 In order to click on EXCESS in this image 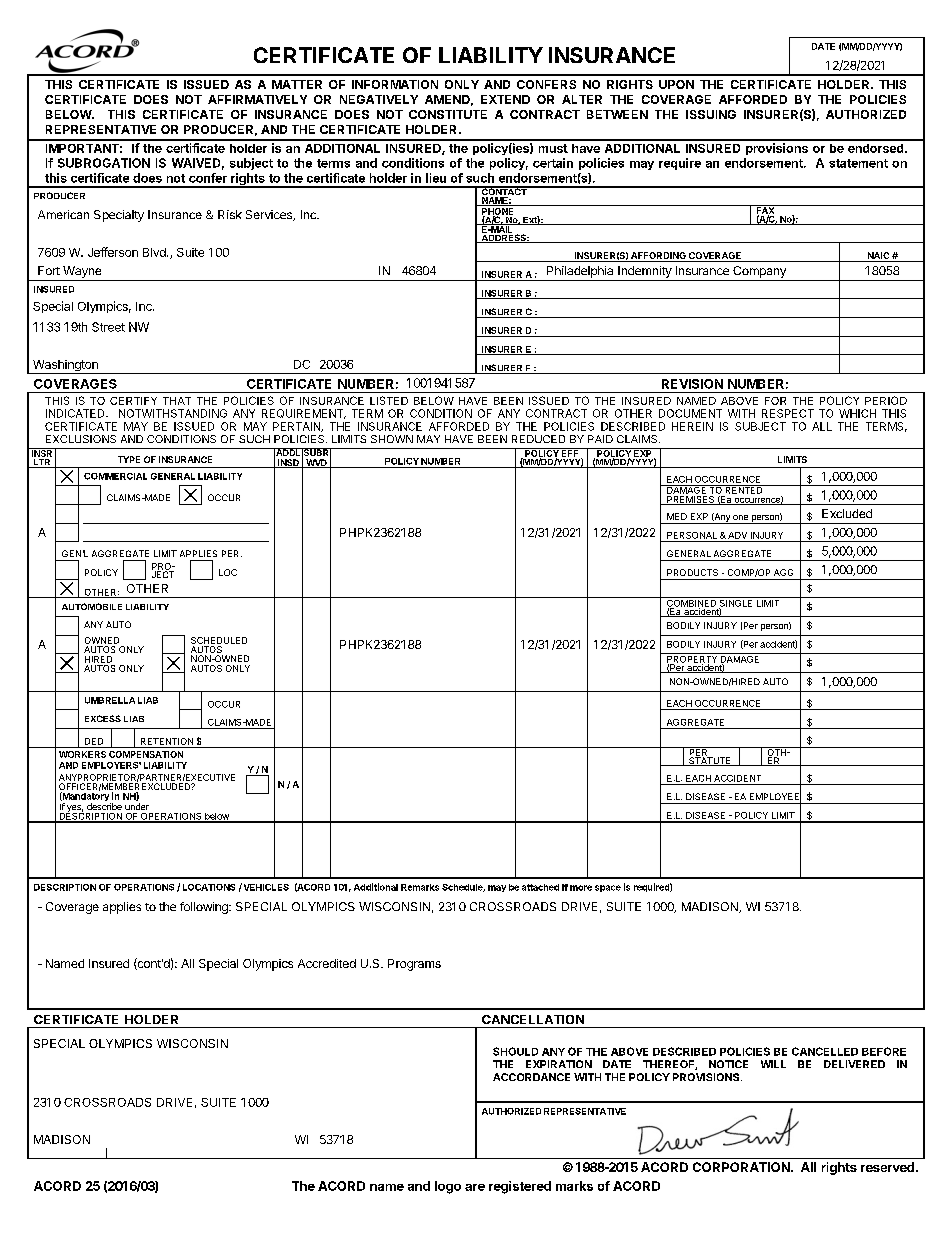, I will do `click(103, 718)`.
